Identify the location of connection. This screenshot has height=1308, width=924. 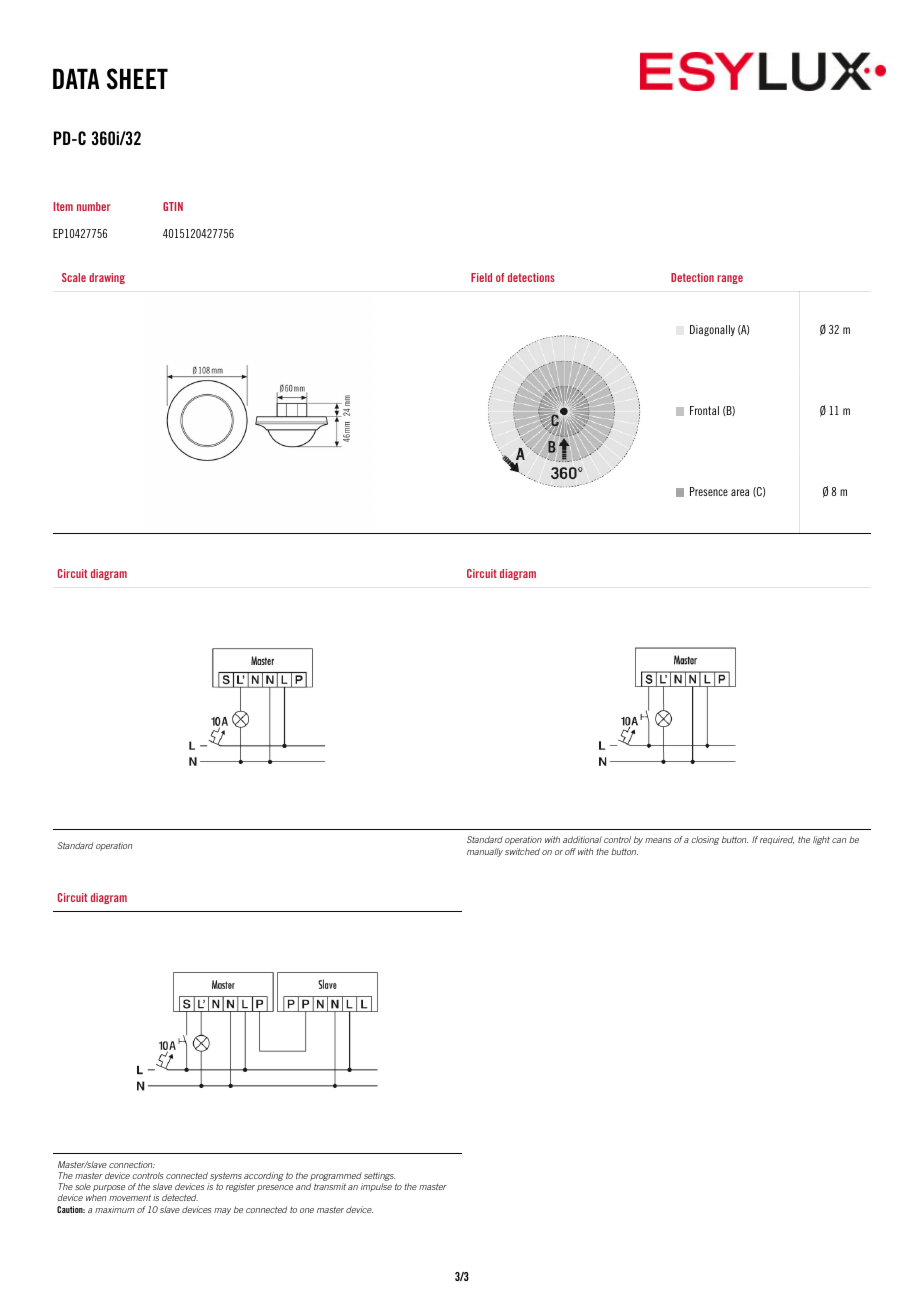
(132, 1164).
